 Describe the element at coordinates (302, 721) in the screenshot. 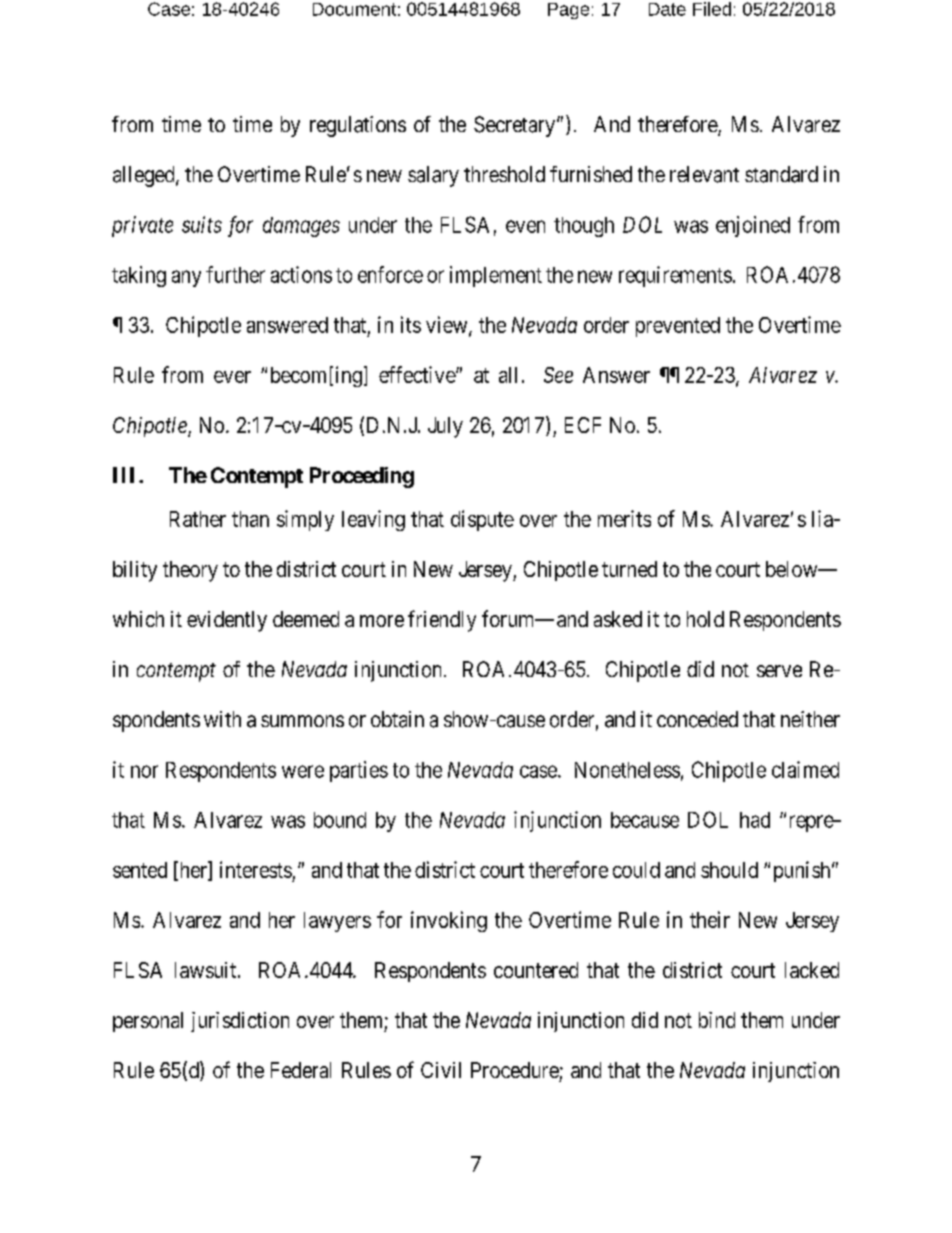

I see `summons` at that location.
